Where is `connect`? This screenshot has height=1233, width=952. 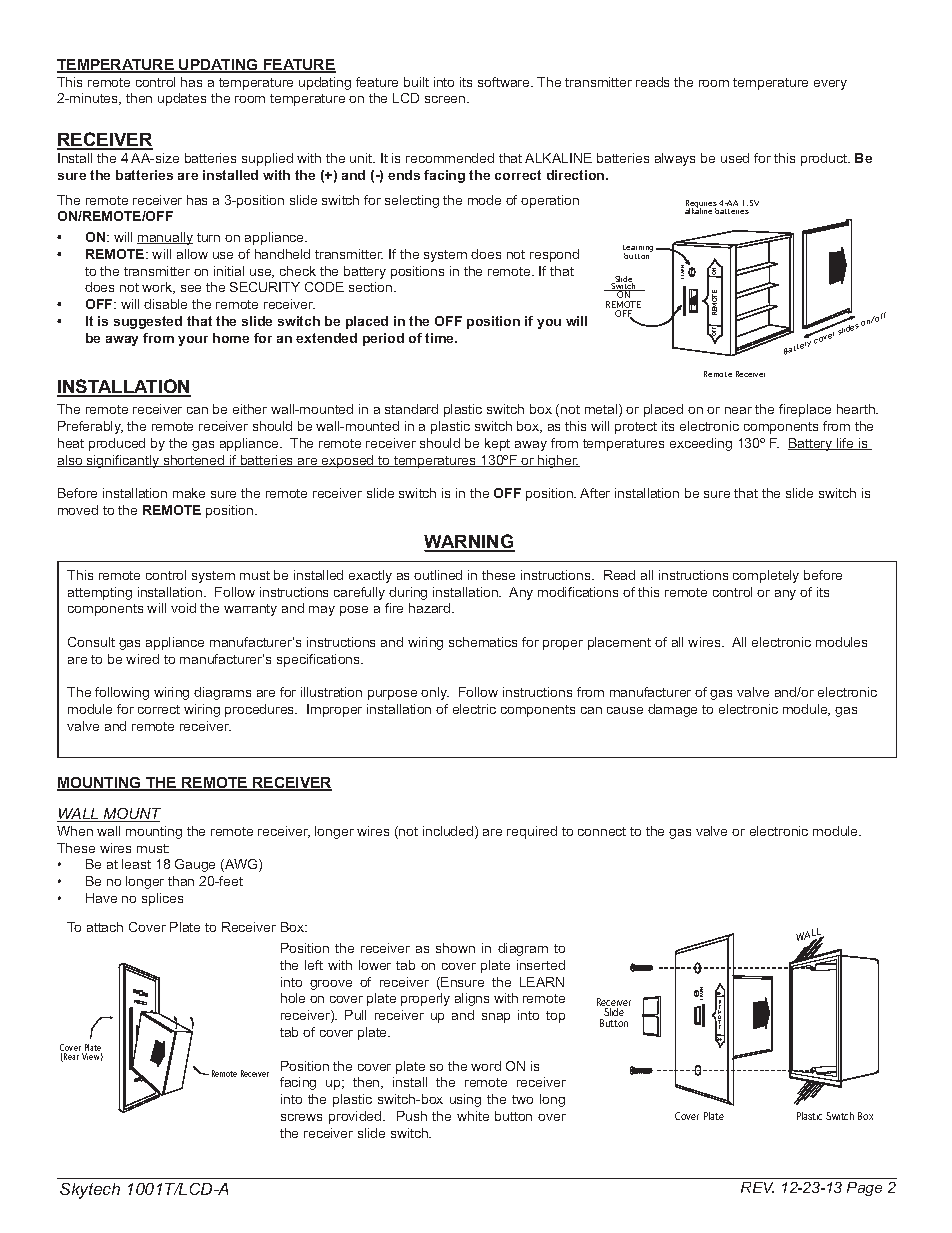 connect is located at coordinates (602, 831).
